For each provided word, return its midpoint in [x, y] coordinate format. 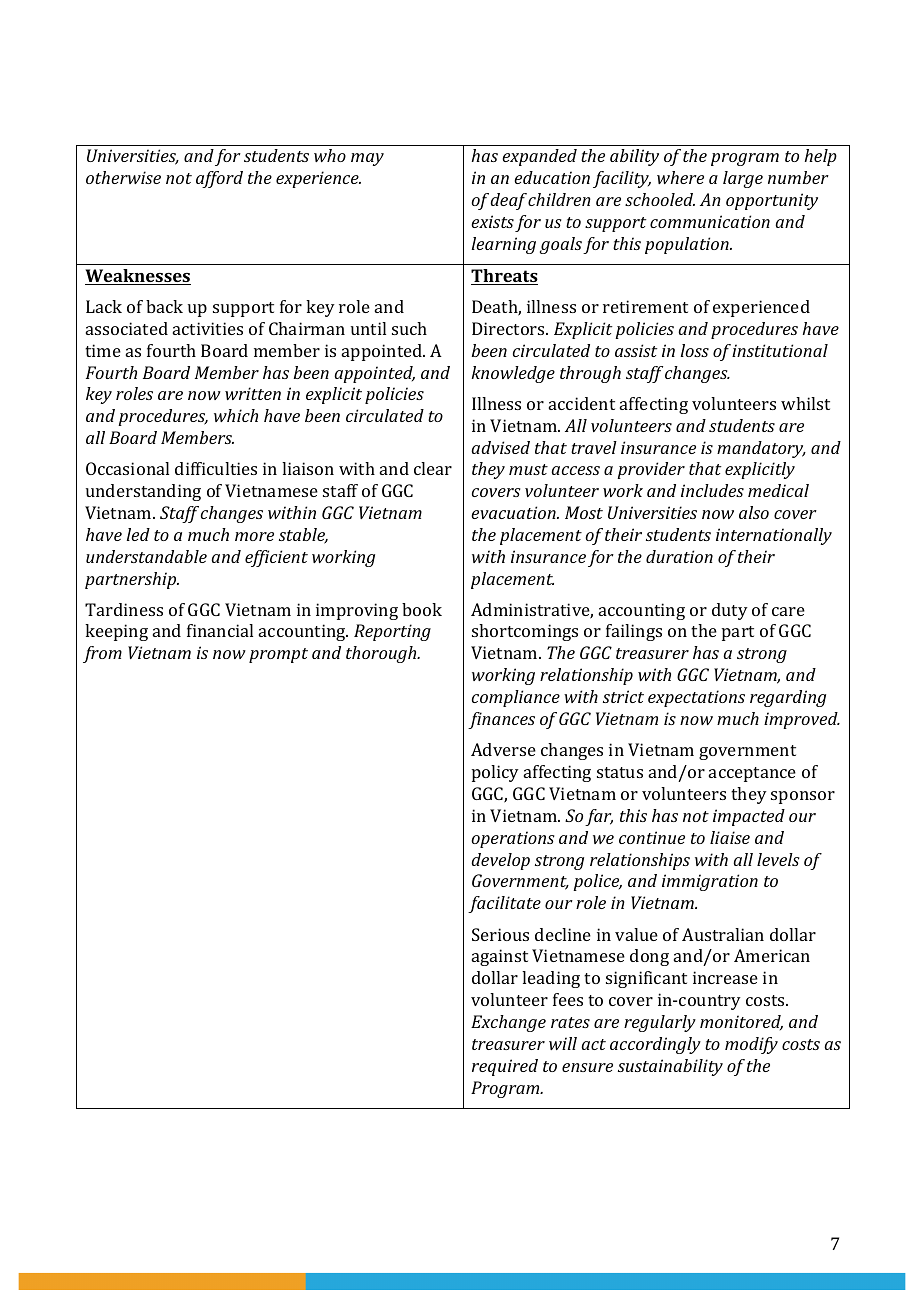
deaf [508, 201]
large [743, 179]
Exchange [508, 1023]
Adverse [503, 749]
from [102, 654]
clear [433, 468]
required [505, 1067]
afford [219, 179]
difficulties [216, 468]
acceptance [752, 774]
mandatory [761, 449]
